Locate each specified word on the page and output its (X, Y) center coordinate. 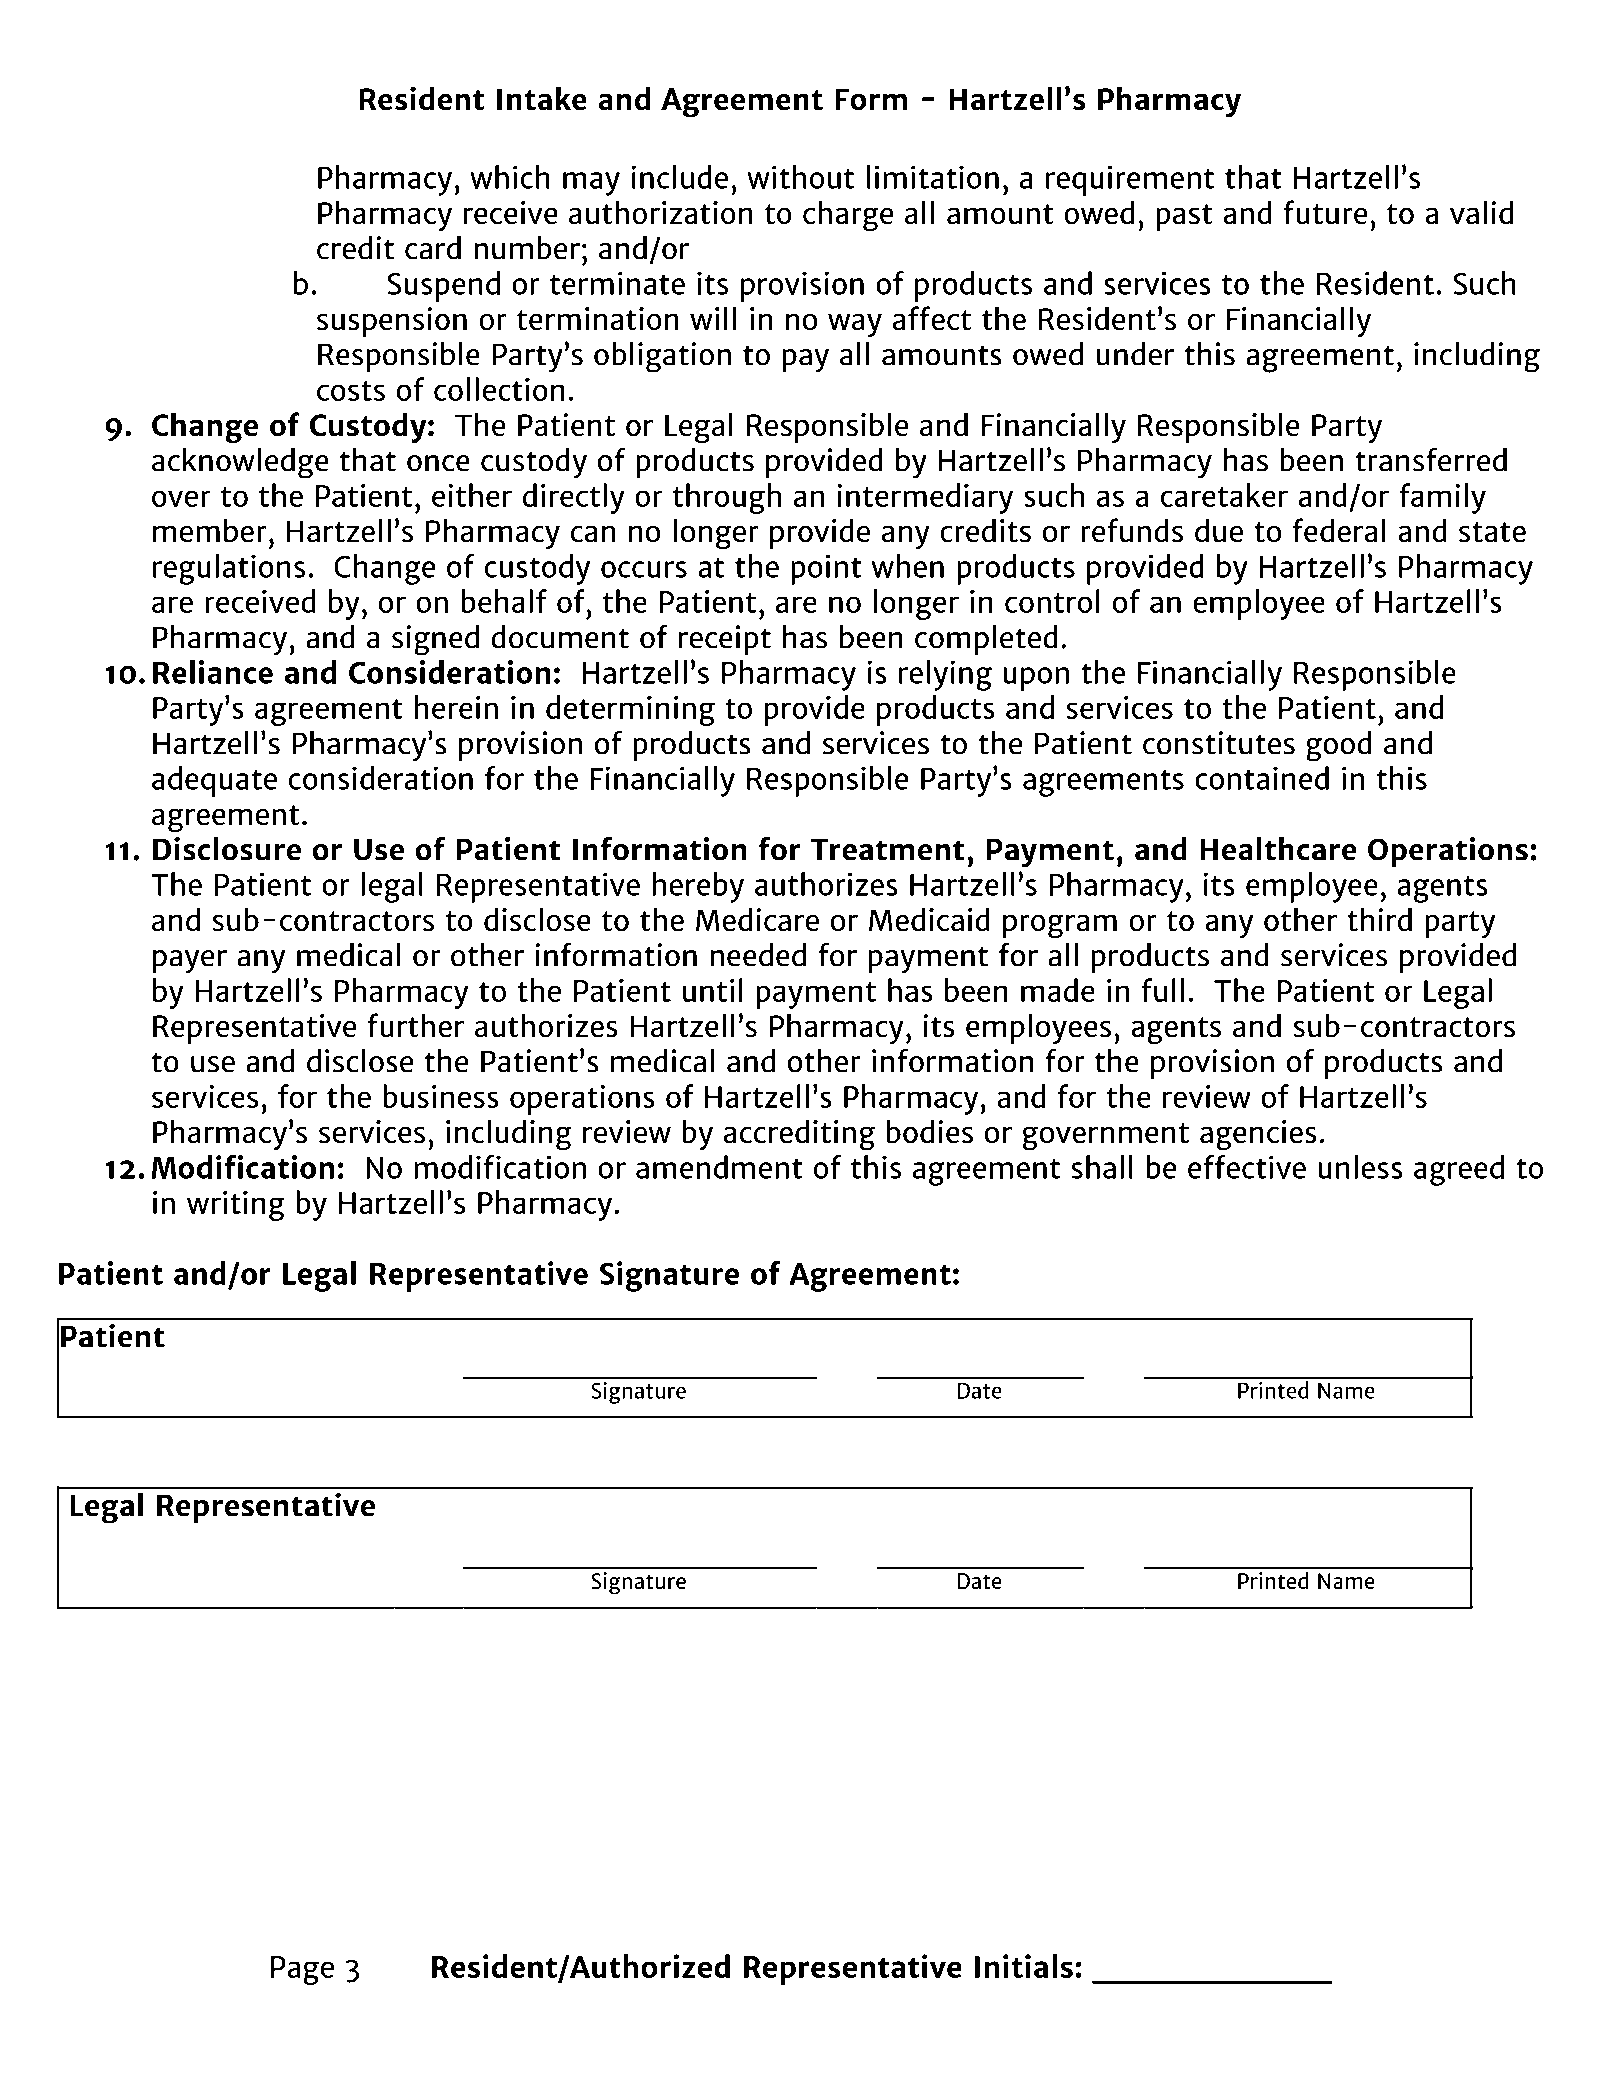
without (800, 177)
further (415, 1025)
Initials (1024, 1966)
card (433, 248)
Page (302, 1970)
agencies (1258, 1135)
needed (758, 955)
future (1325, 212)
